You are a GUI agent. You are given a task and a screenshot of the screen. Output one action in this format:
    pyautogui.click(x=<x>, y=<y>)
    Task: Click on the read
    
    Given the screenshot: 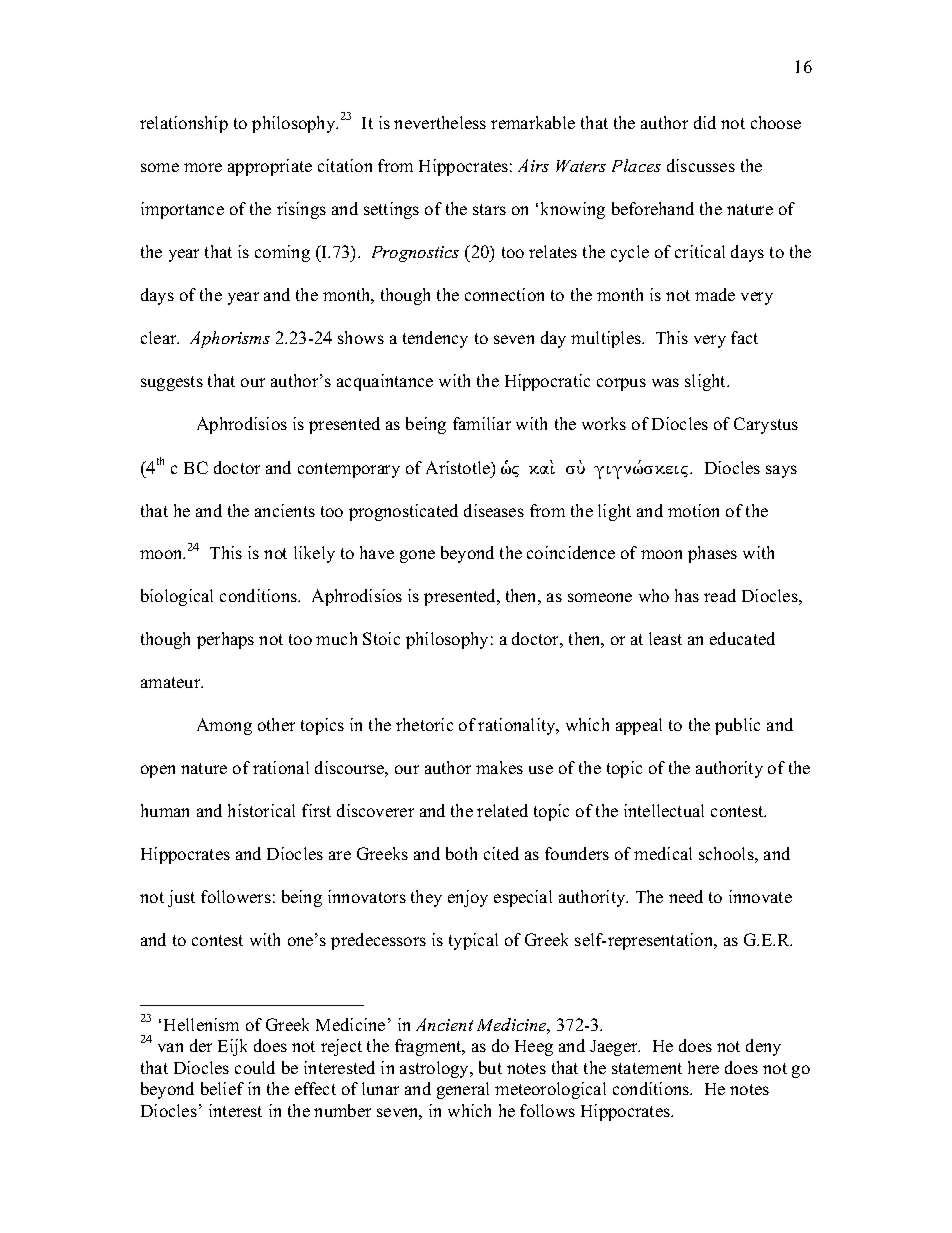 What is the action you would take?
    pyautogui.click(x=720, y=595)
